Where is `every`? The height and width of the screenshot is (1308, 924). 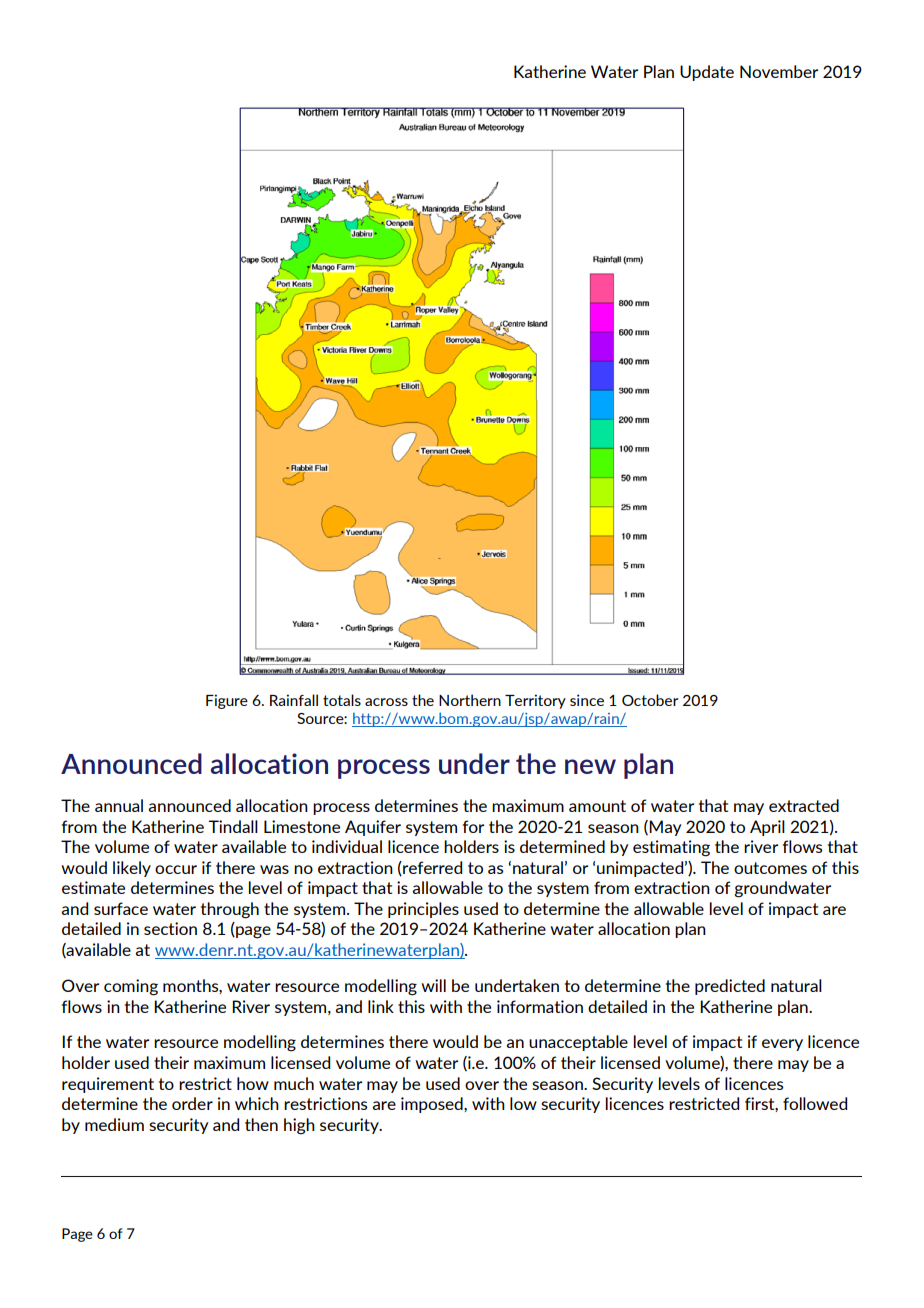 every is located at coordinates (782, 1045).
